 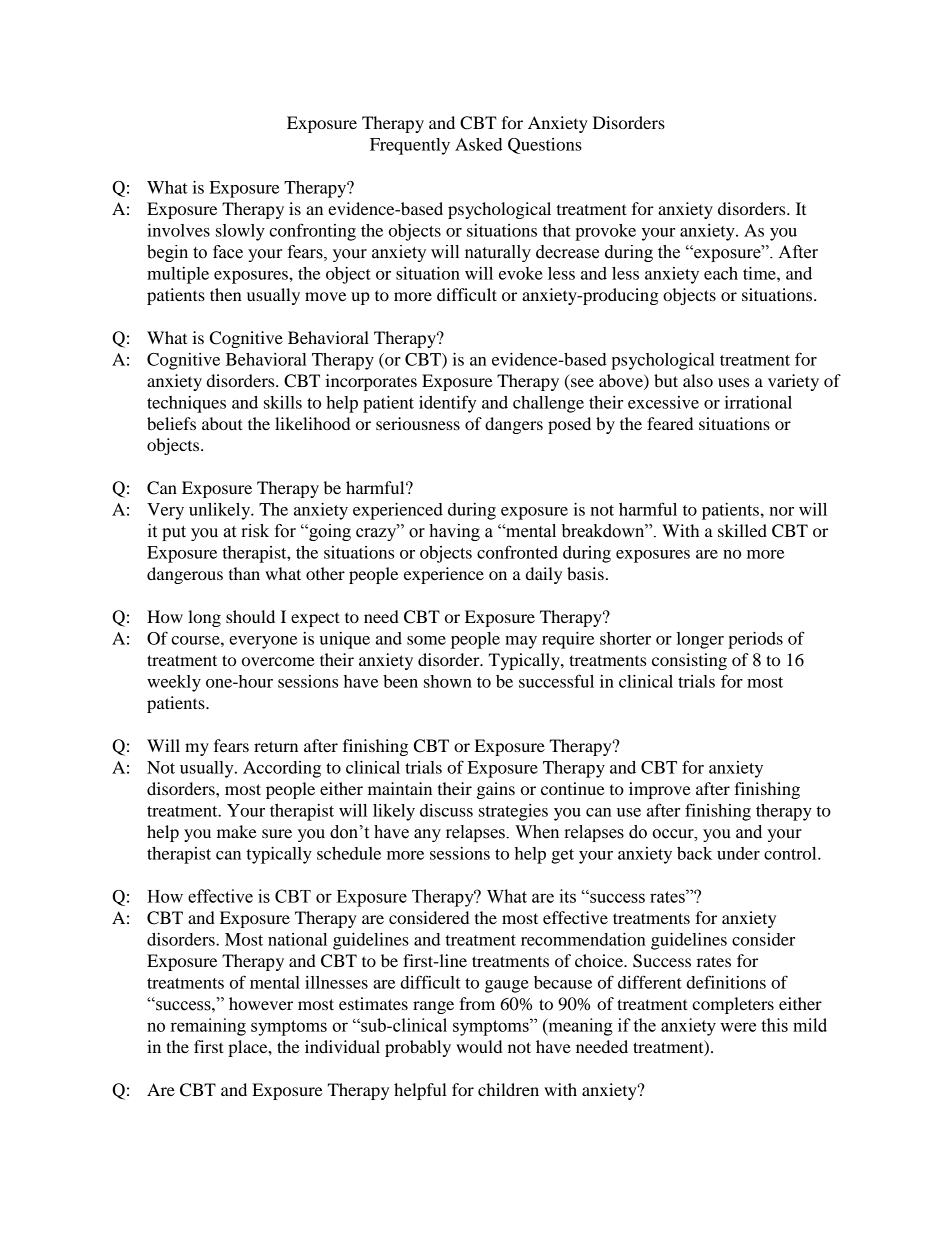 What do you see at coordinates (208, 1027) in the screenshot?
I see `remaining` at bounding box center [208, 1027].
